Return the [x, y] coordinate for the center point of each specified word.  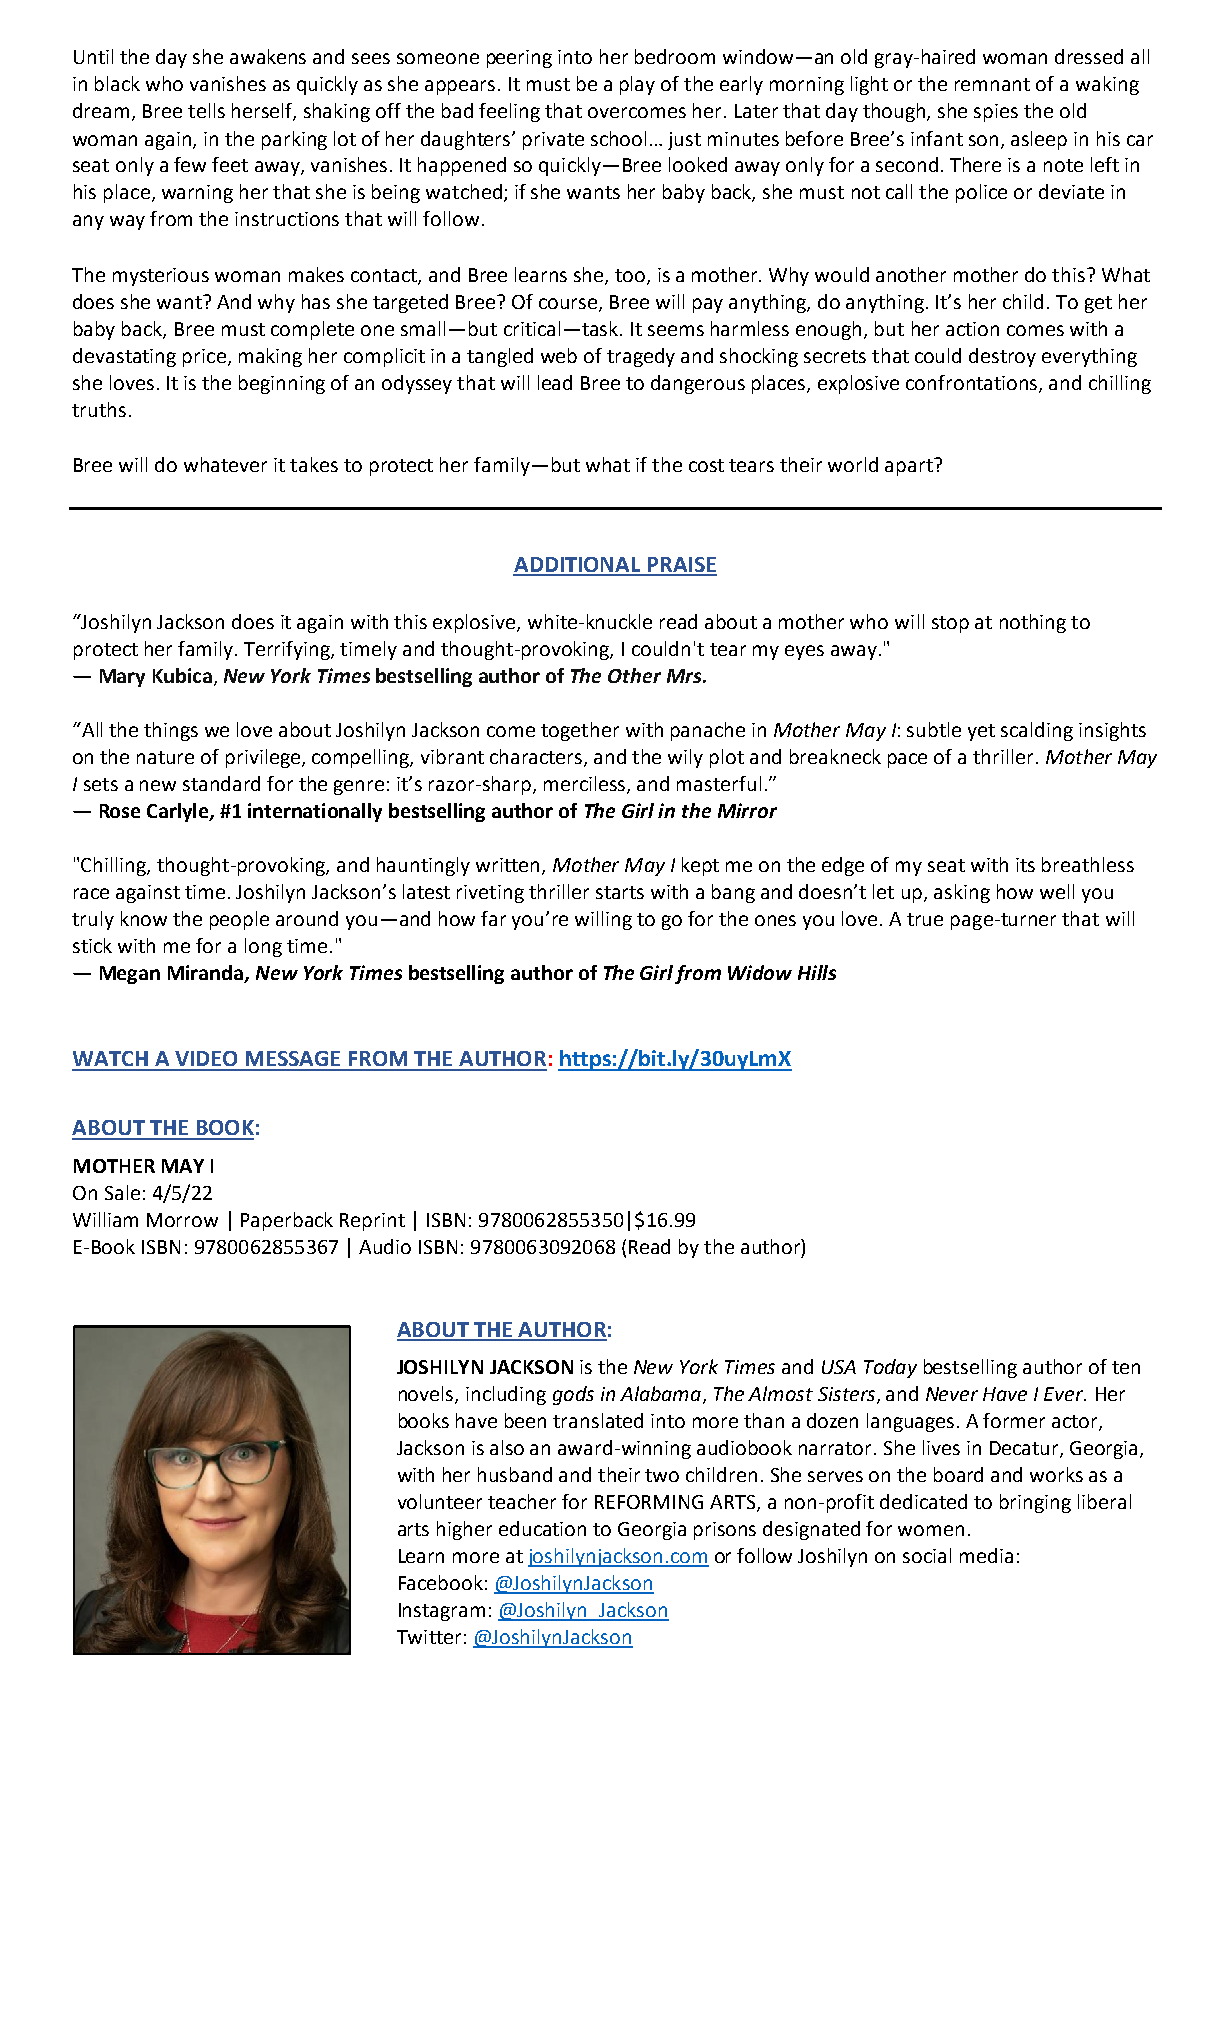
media [986, 1555]
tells [206, 110]
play [637, 85]
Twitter [429, 1637]
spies [996, 113]
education [542, 1528]
